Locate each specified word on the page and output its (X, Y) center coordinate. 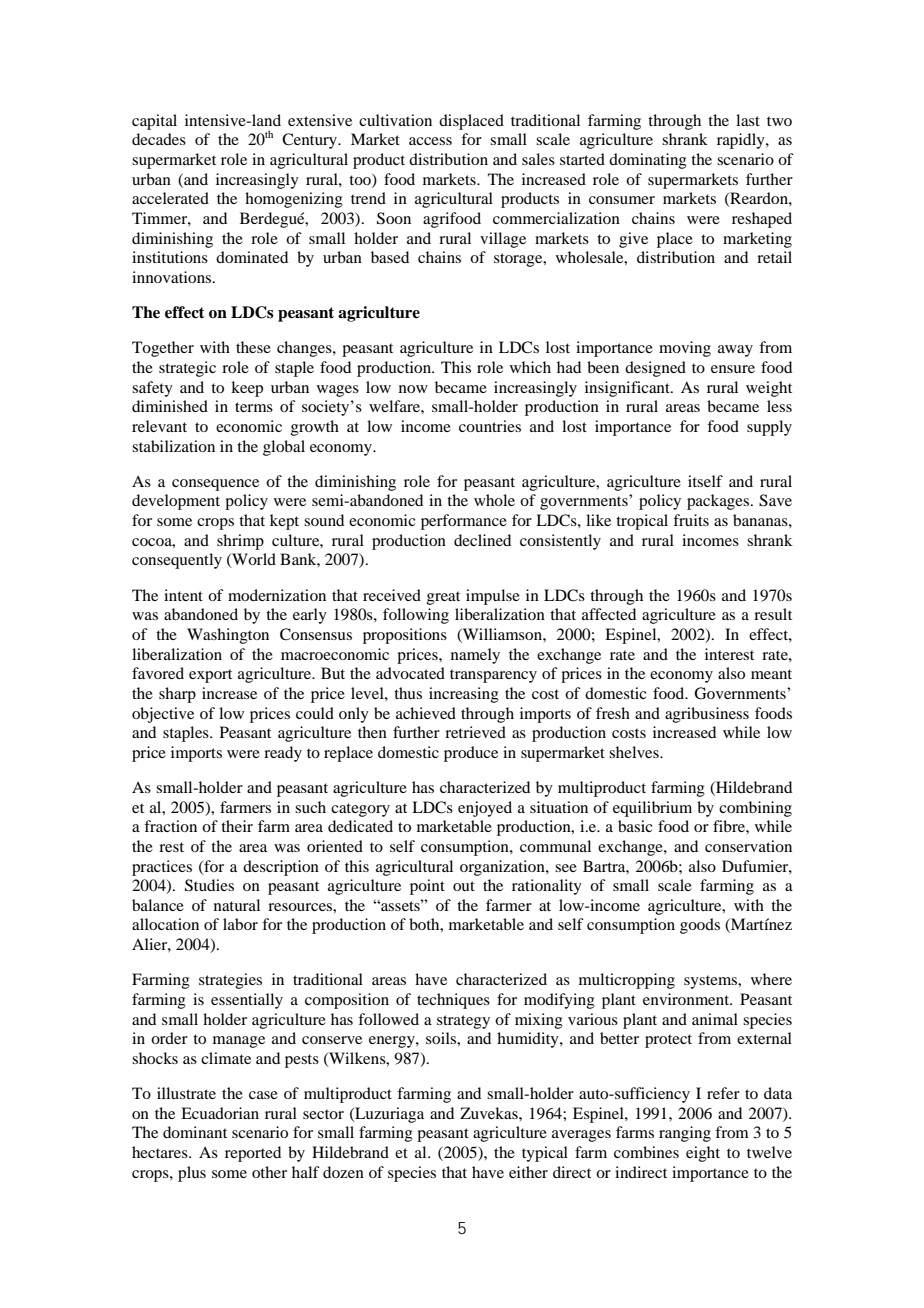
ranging (685, 1134)
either (528, 1172)
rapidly (742, 141)
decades (159, 139)
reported (253, 1154)
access (430, 141)
